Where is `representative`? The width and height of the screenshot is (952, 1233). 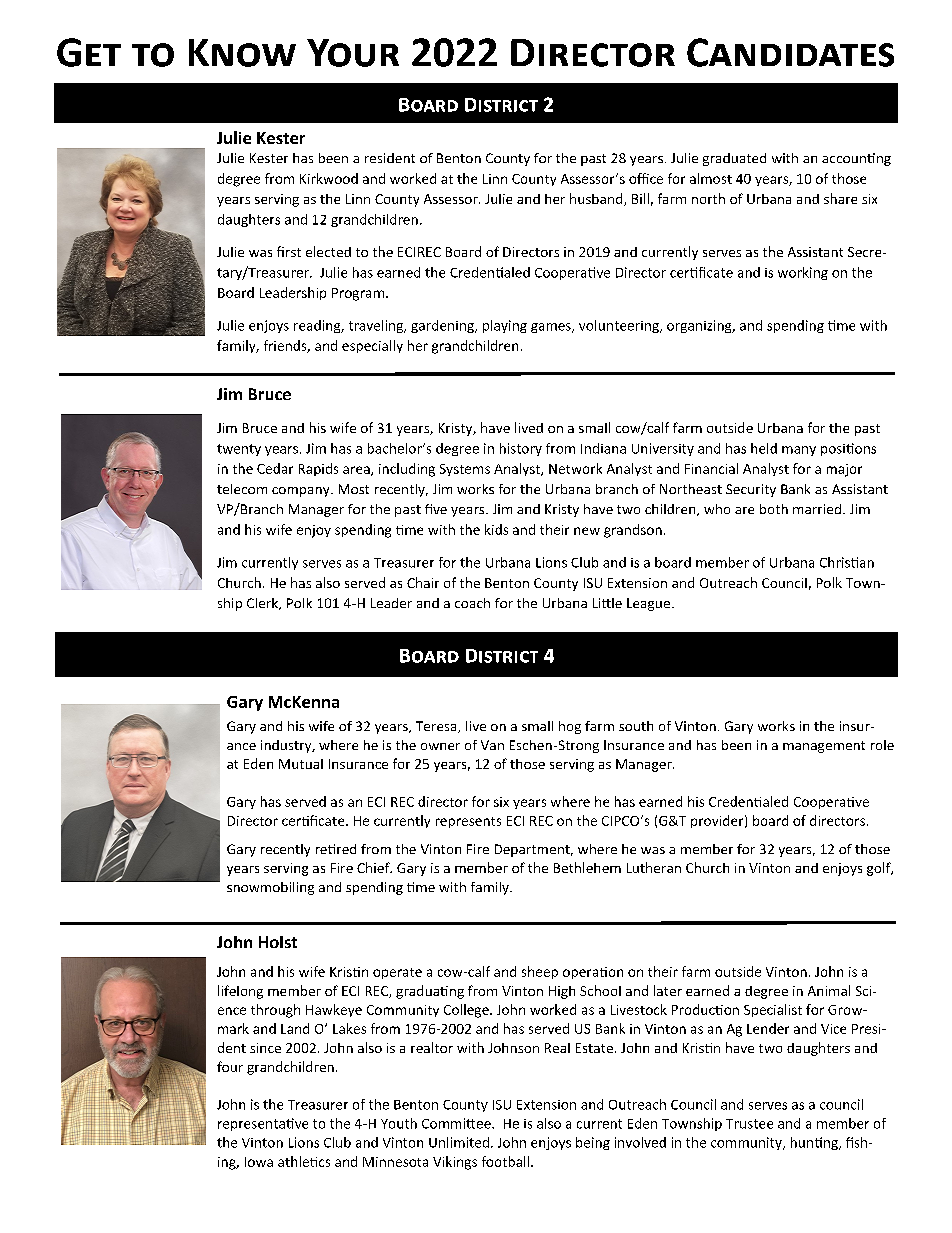 representative is located at coordinates (263, 1124).
